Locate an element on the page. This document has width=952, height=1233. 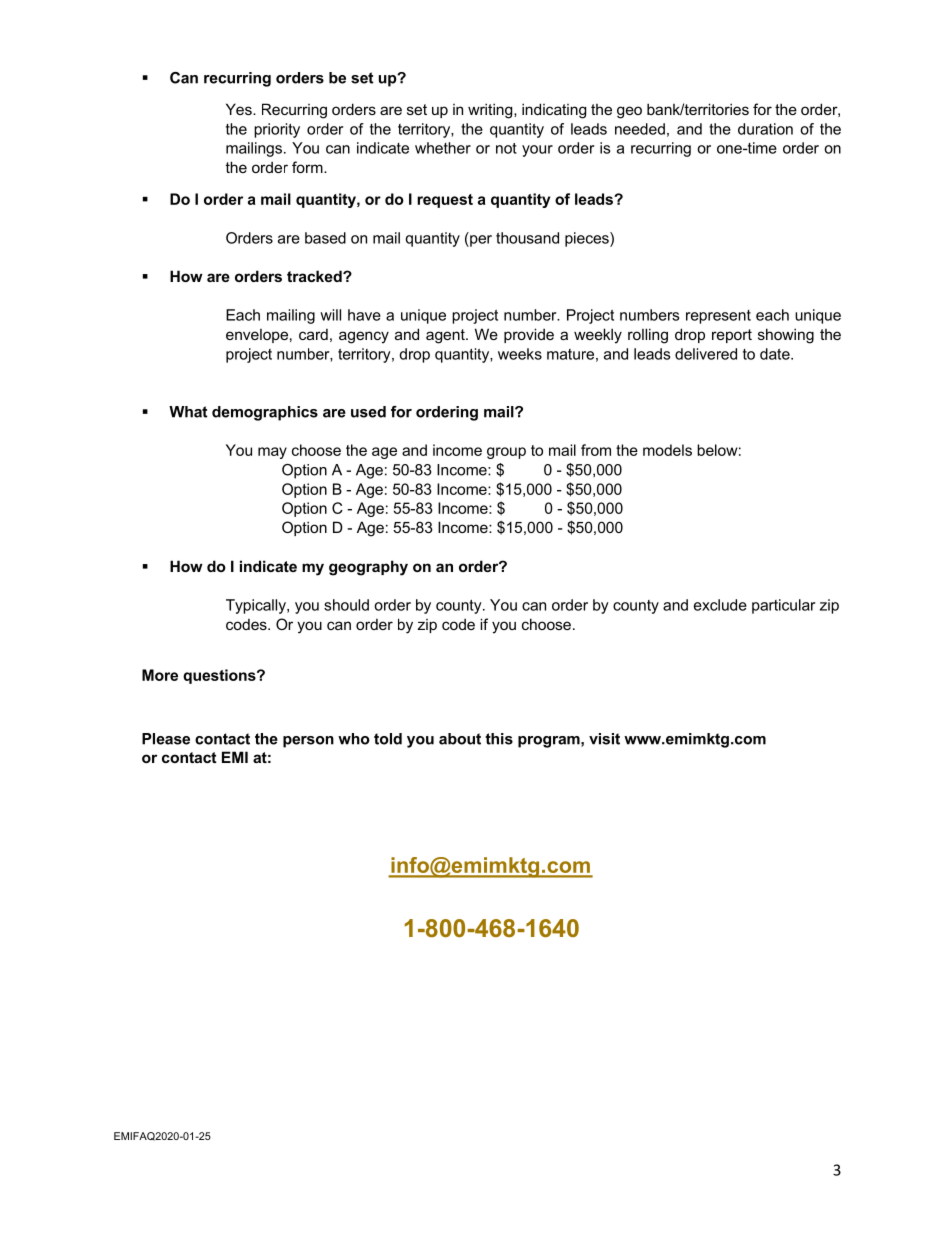
demographics is located at coordinates (265, 413).
